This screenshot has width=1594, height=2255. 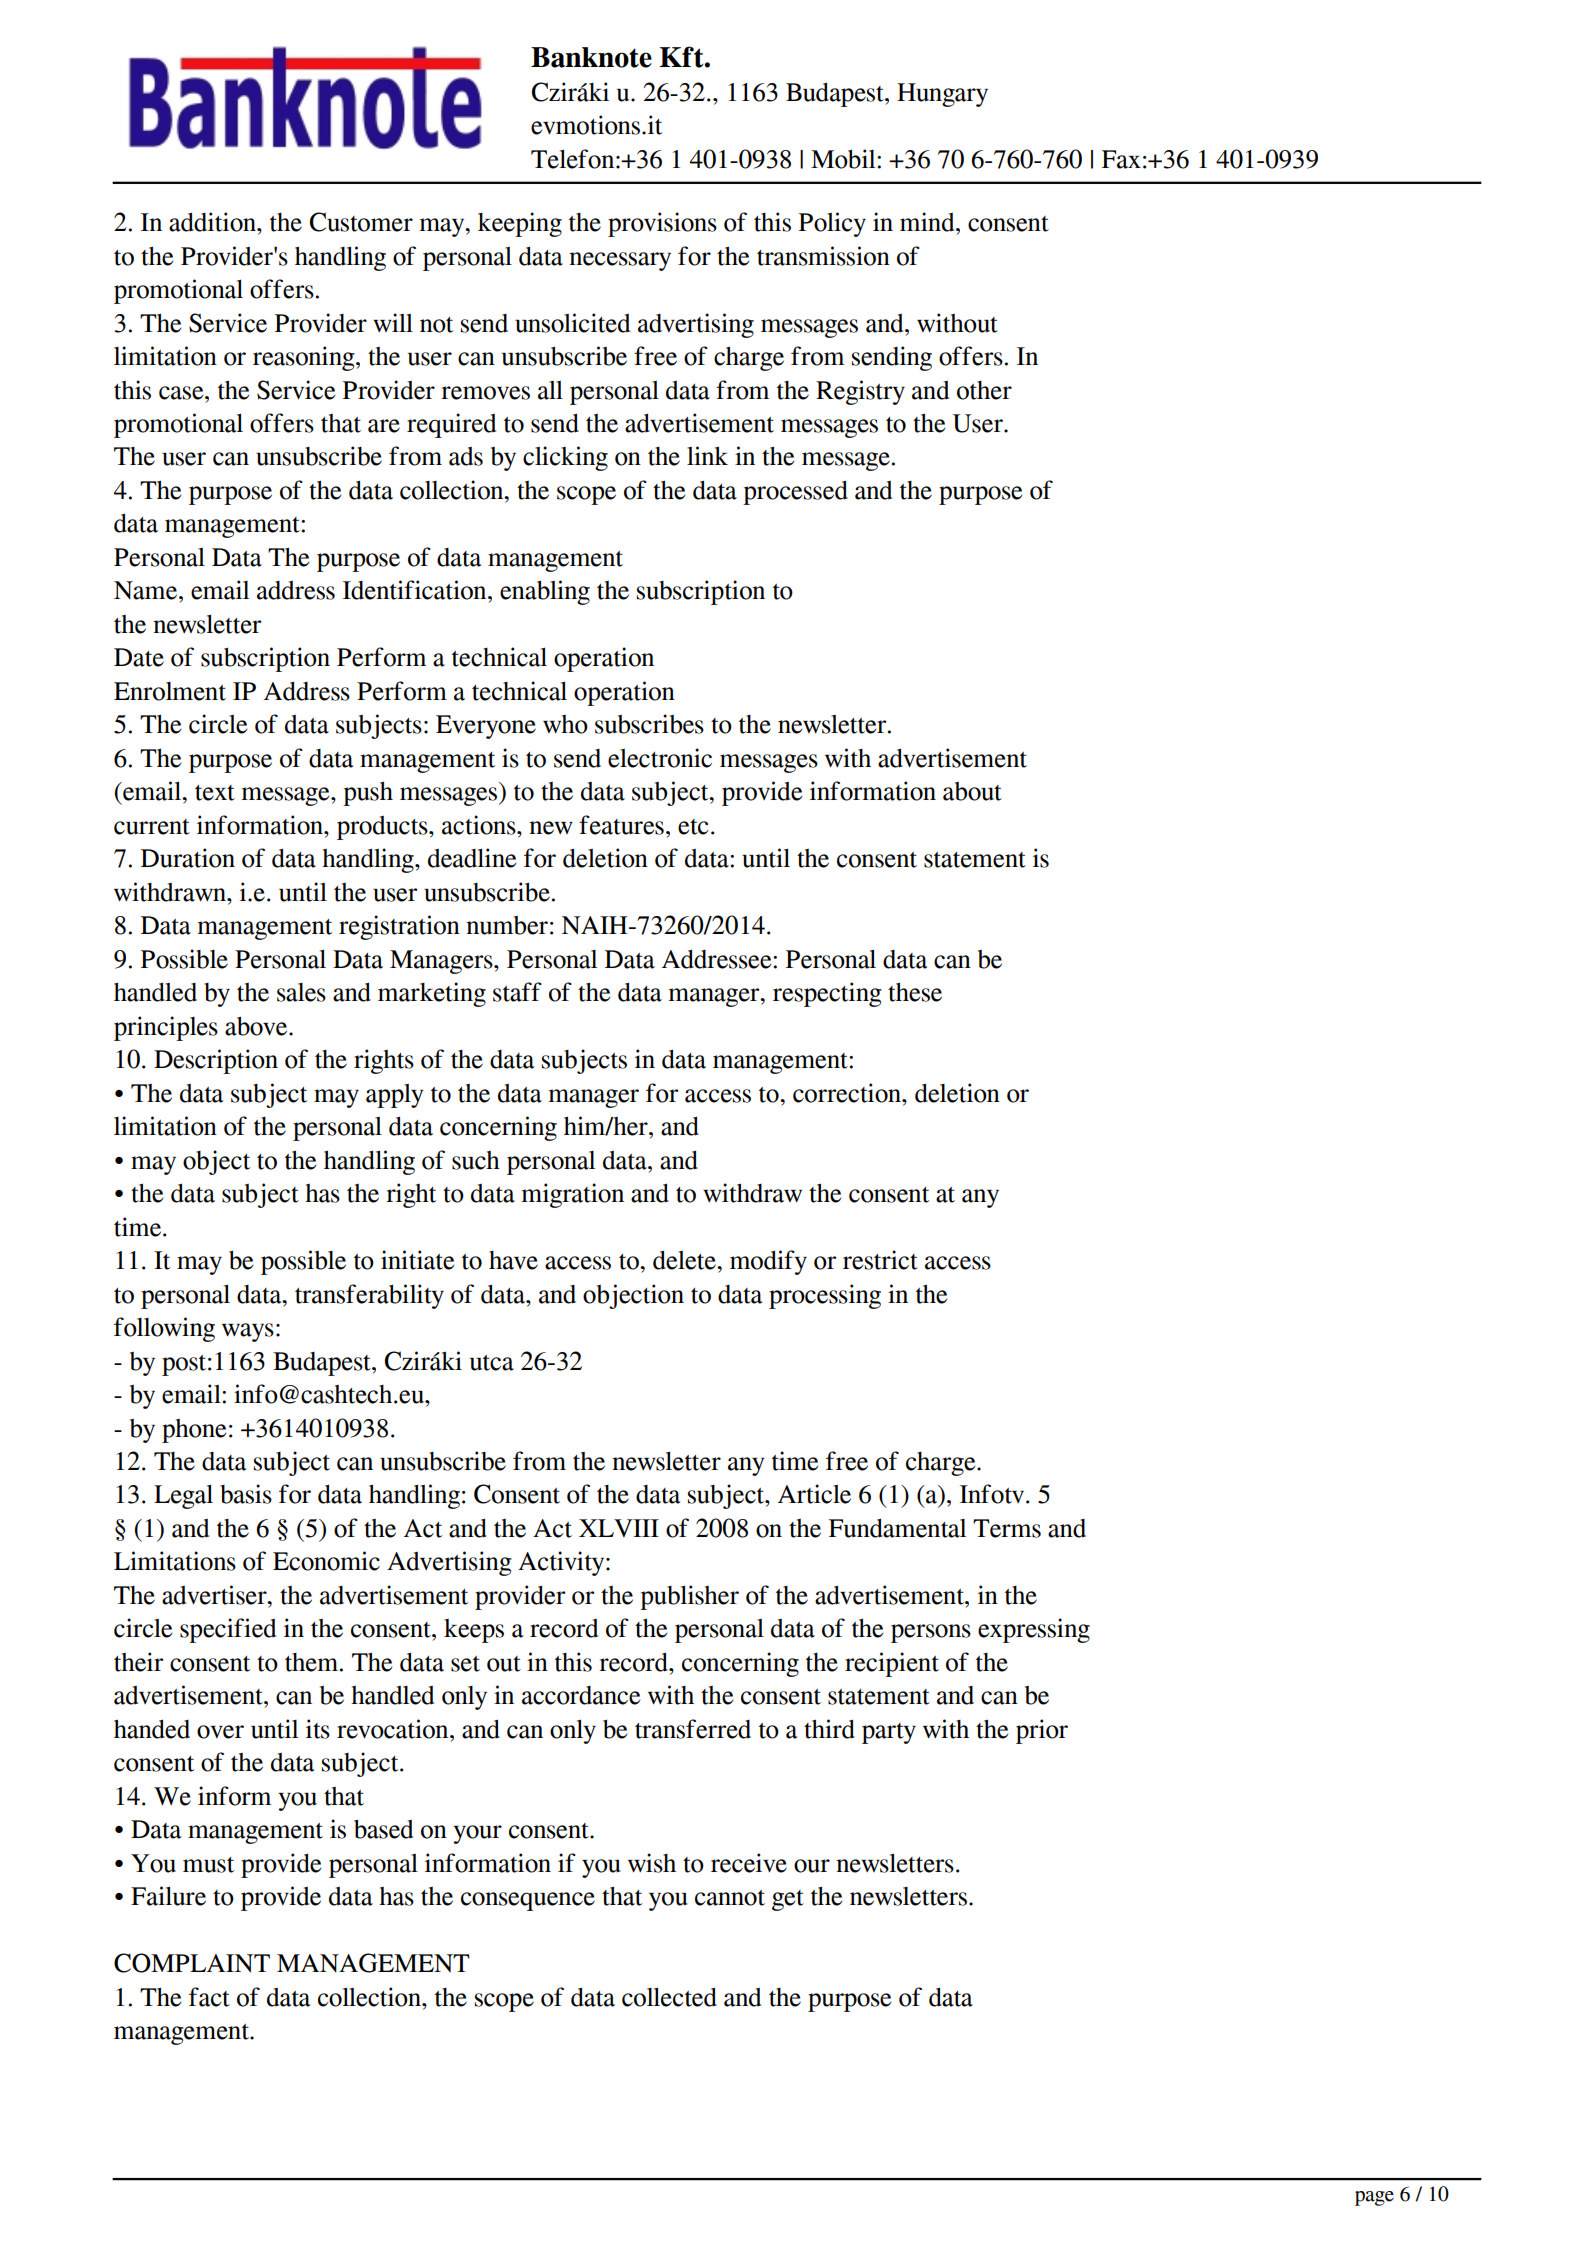 I want to click on Terms, so click(x=1007, y=1528).
